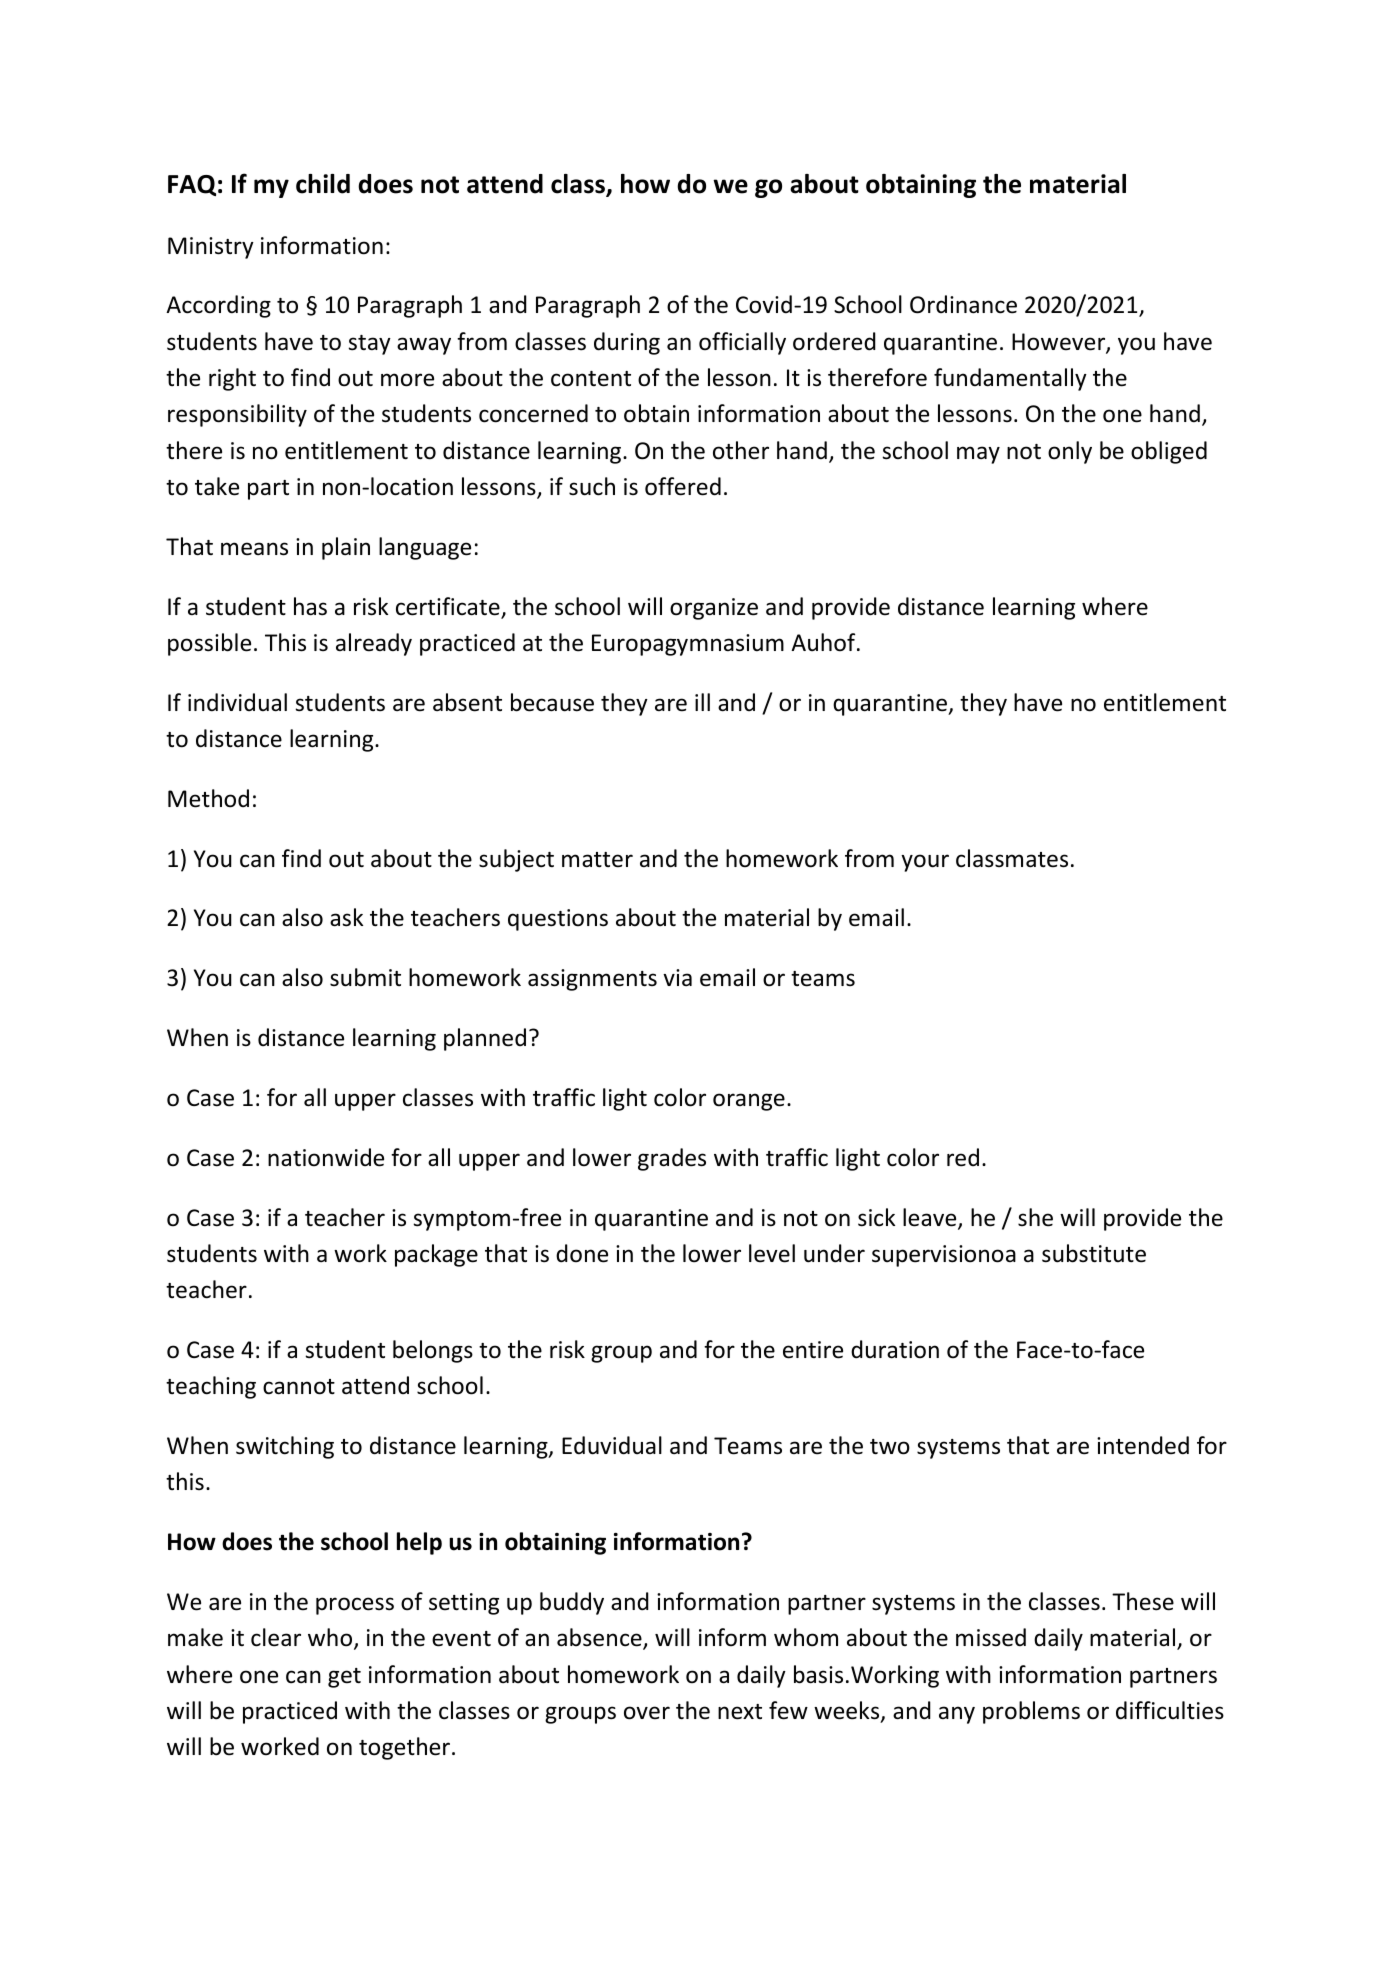 Image resolution: width=1399 pixels, height=1979 pixels. What do you see at coordinates (677, 978) in the screenshot?
I see `via` at bounding box center [677, 978].
